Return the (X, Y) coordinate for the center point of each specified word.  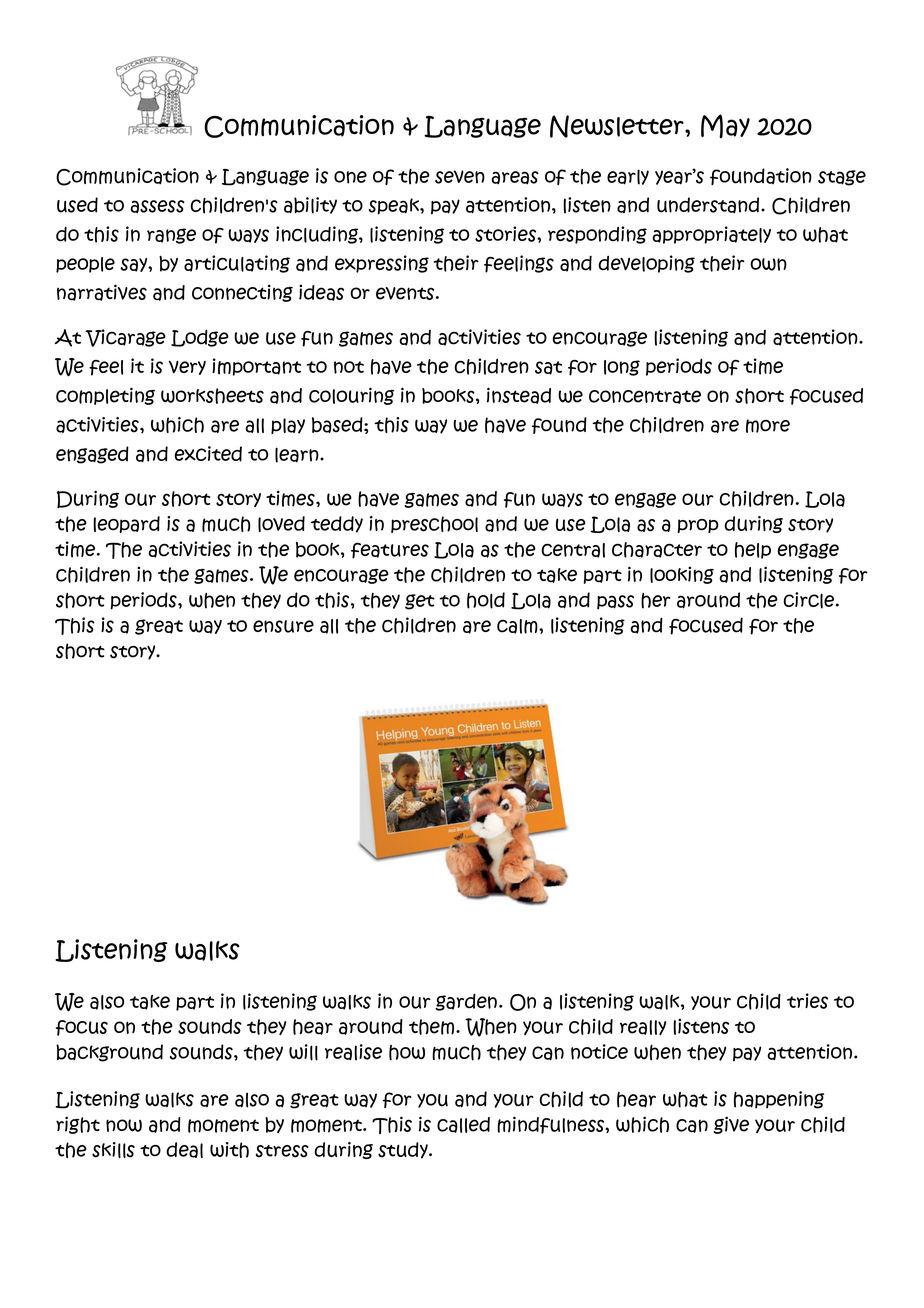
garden (466, 1002)
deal (184, 1150)
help (753, 550)
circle (810, 600)
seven (460, 177)
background (109, 1053)
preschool (434, 524)
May (725, 126)
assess (158, 207)
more (768, 426)
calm (518, 626)
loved (281, 524)
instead (519, 395)
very (187, 367)
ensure (283, 626)
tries (807, 1001)
